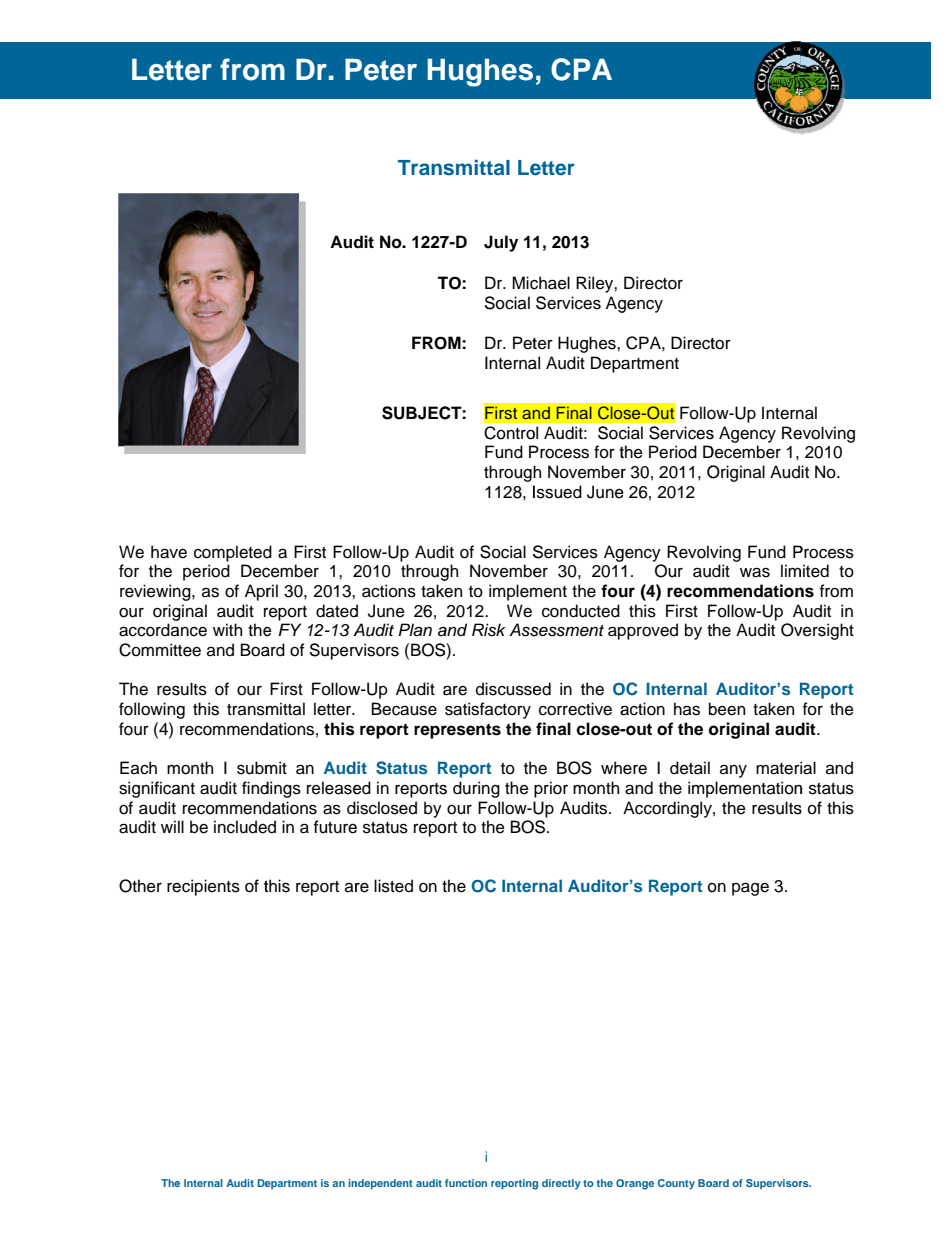  What do you see at coordinates (466, 1183) in the document?
I see `function` at bounding box center [466, 1183].
